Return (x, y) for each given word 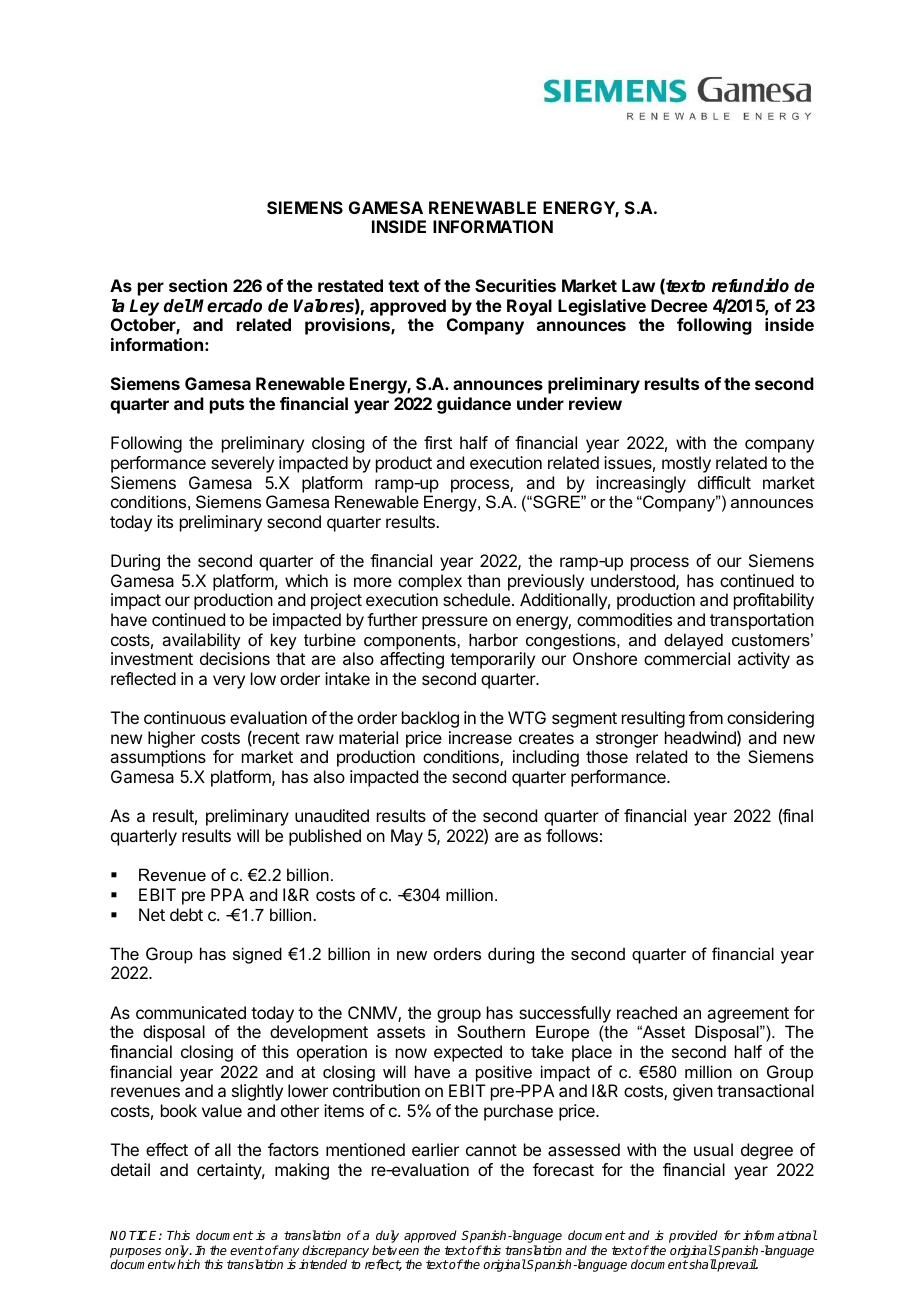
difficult (724, 482)
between (395, 1250)
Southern (491, 1031)
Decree (679, 305)
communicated (191, 1012)
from (706, 717)
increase (480, 737)
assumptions (158, 758)
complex (430, 582)
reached (647, 1012)
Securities (515, 285)
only (178, 1252)
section (198, 285)
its (165, 521)
